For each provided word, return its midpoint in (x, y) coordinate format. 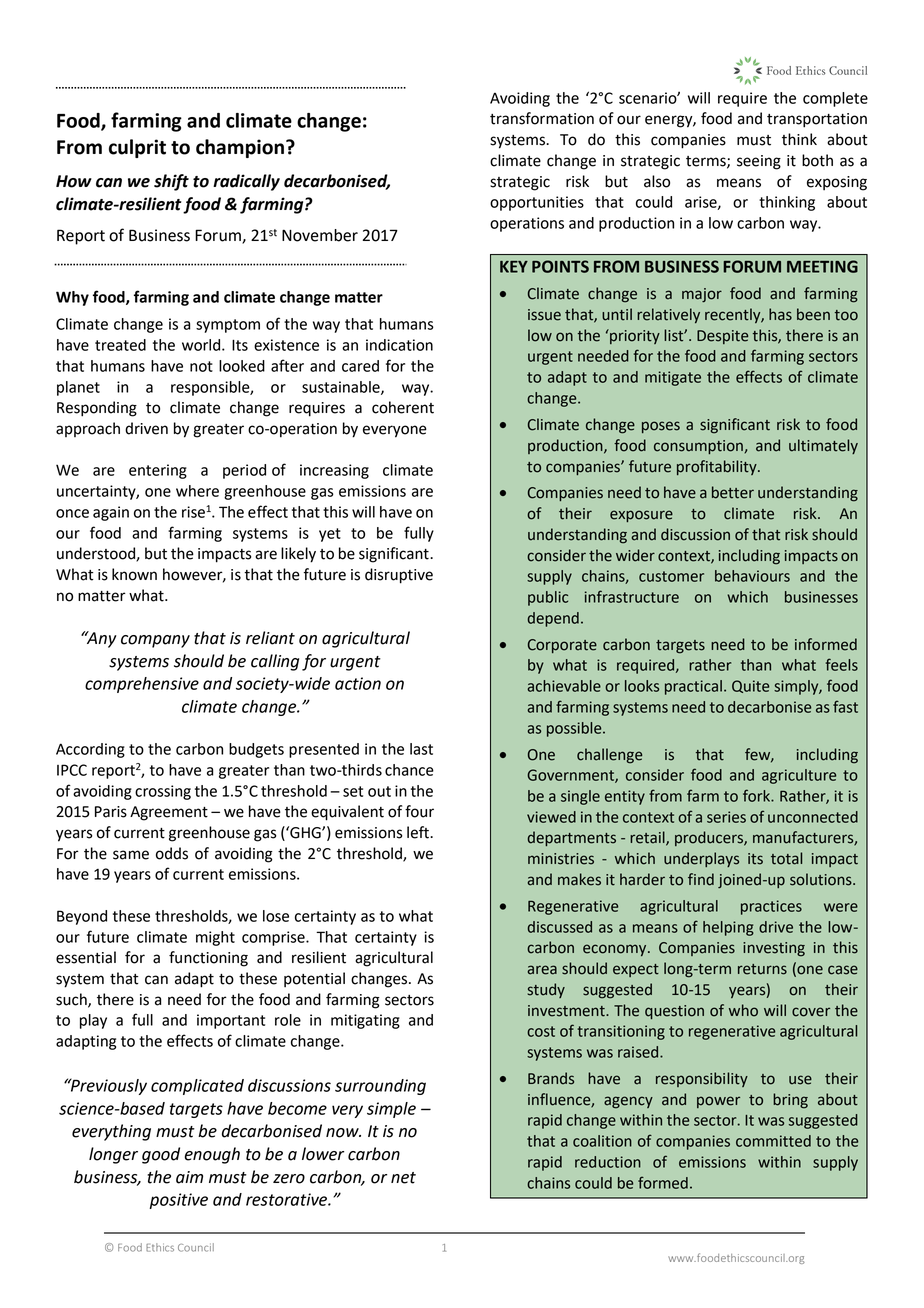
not (201, 366)
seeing (759, 162)
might (215, 938)
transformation (542, 118)
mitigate (673, 378)
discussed (560, 927)
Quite (750, 686)
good (161, 1155)
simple (391, 1110)
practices (771, 907)
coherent (403, 407)
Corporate (562, 646)
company (155, 641)
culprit (137, 148)
